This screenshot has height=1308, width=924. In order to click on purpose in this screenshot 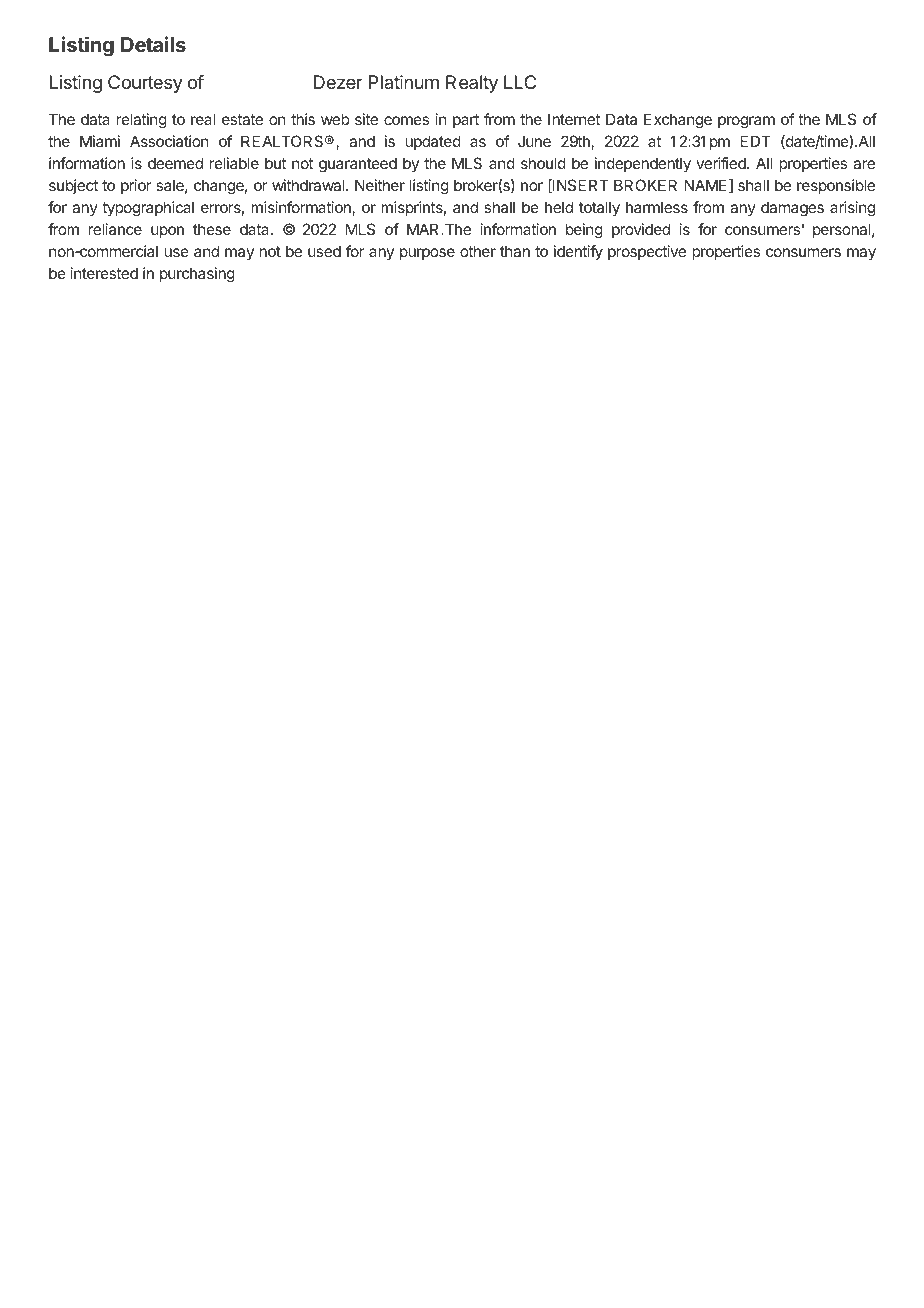, I will do `click(427, 254)`.
